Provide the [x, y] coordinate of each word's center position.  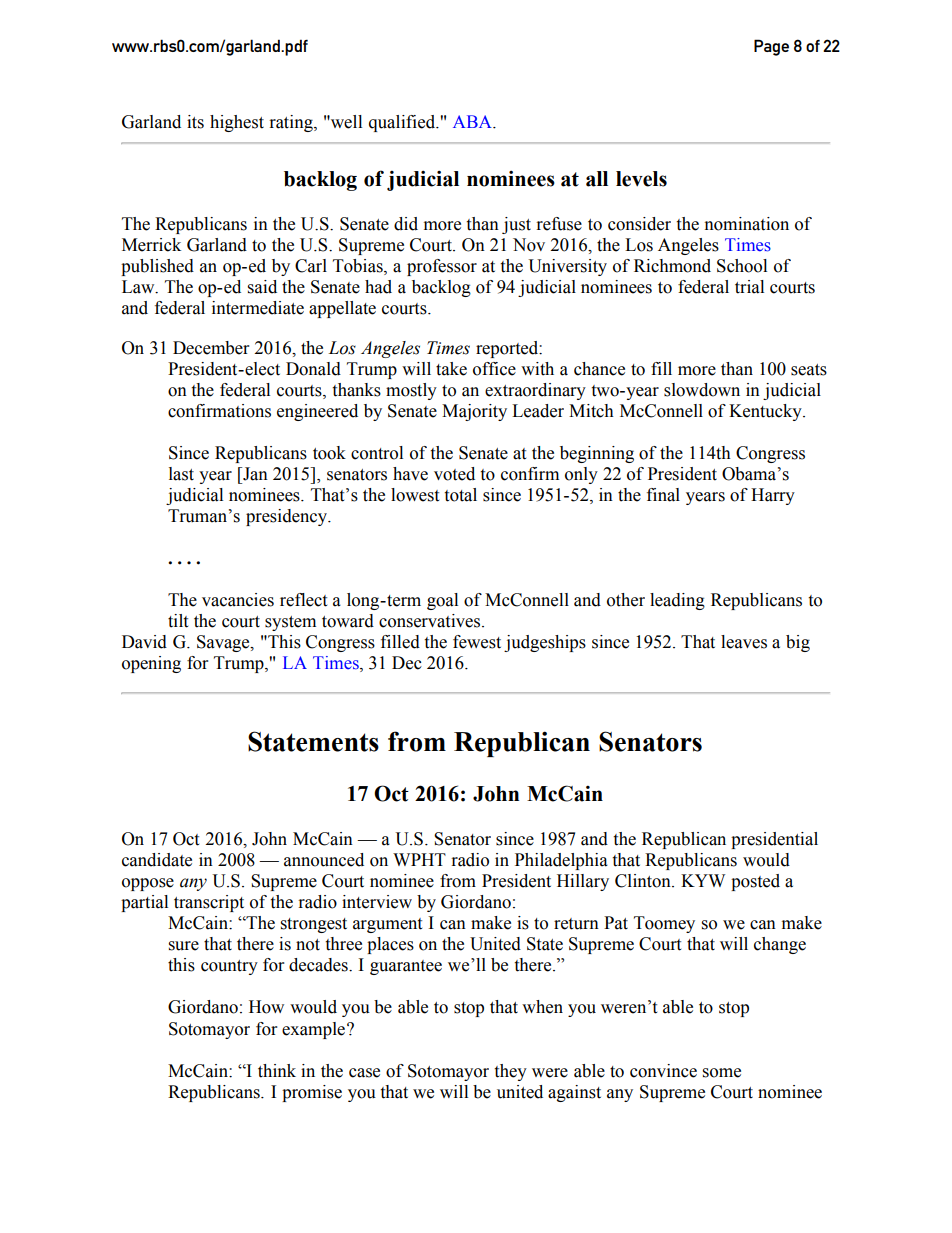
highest [237, 123]
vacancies [238, 600]
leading [677, 601]
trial [749, 287]
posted [755, 882]
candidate [157, 860]
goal [442, 601]
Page [771, 47]
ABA [473, 121]
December [211, 348]
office [494, 369]
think [277, 1071]
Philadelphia [561, 861]
